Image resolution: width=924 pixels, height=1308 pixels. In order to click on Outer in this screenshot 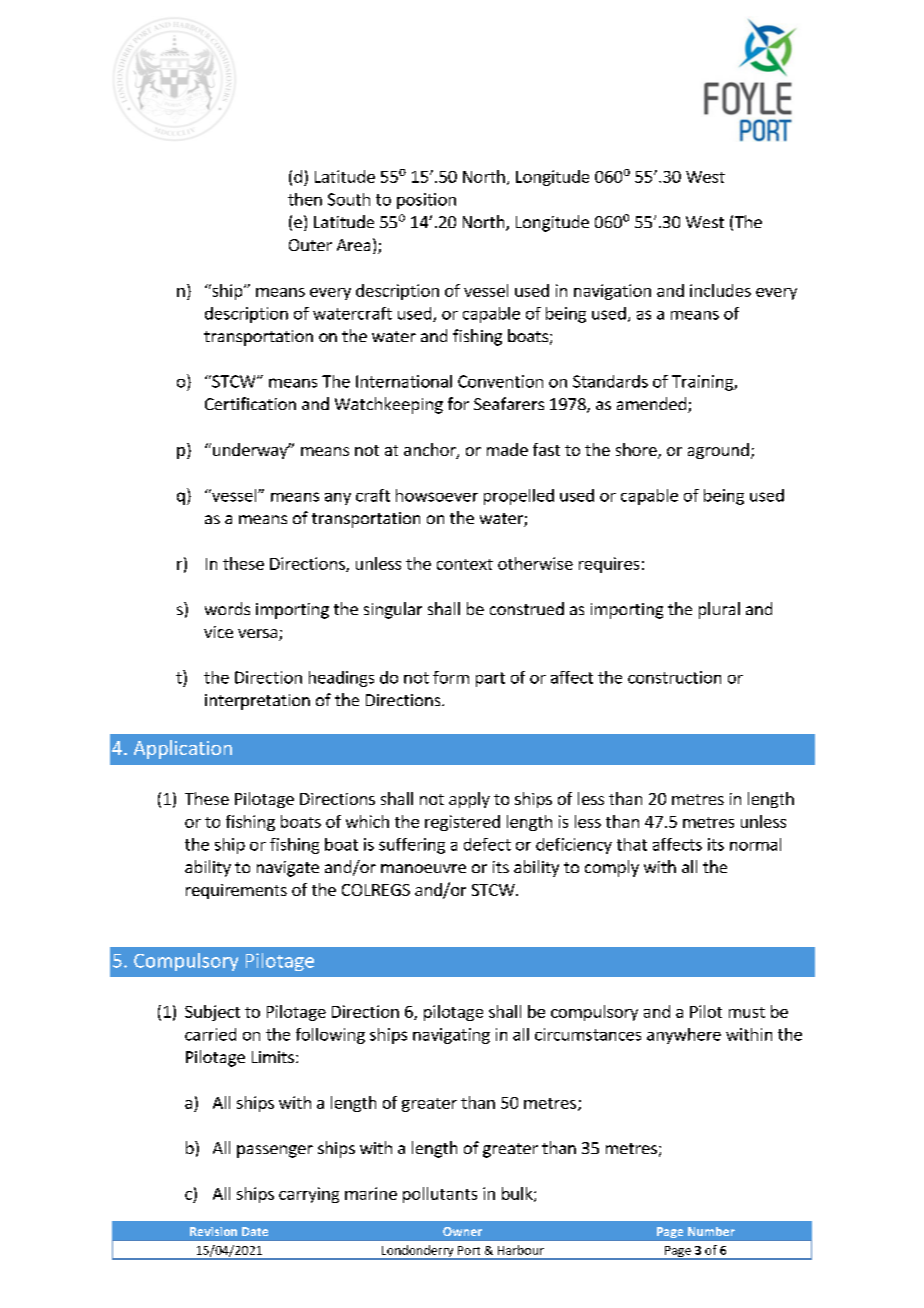, I will do `click(310, 245)`.
